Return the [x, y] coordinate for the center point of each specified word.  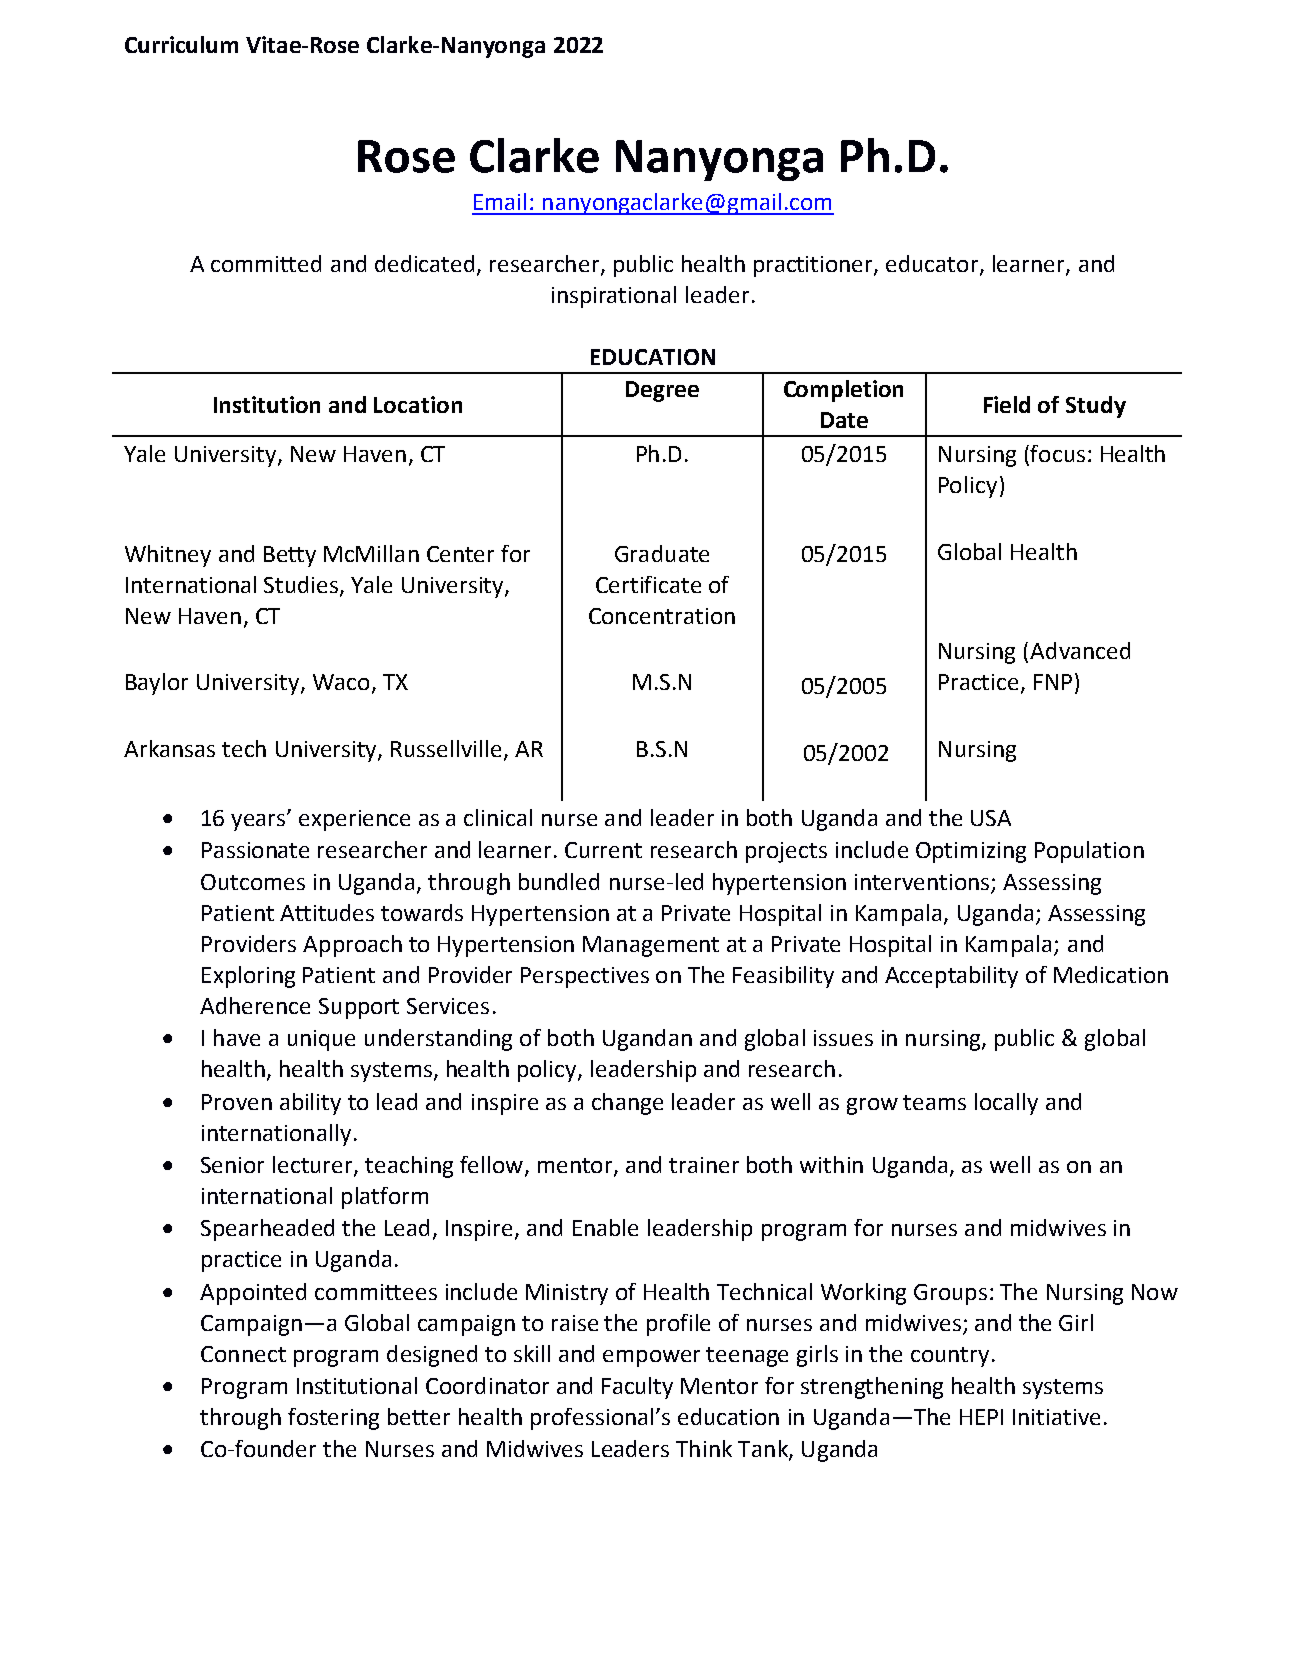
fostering [333, 1419]
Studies [302, 586]
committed [266, 263]
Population [1089, 852]
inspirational [614, 297]
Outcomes [253, 882]
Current [603, 850]
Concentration [662, 616]
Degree [662, 391]
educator [933, 265]
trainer [704, 1165]
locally [1006, 1104]
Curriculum [181, 44]
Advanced [1080, 650]
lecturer [314, 1165]
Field [1007, 404]
